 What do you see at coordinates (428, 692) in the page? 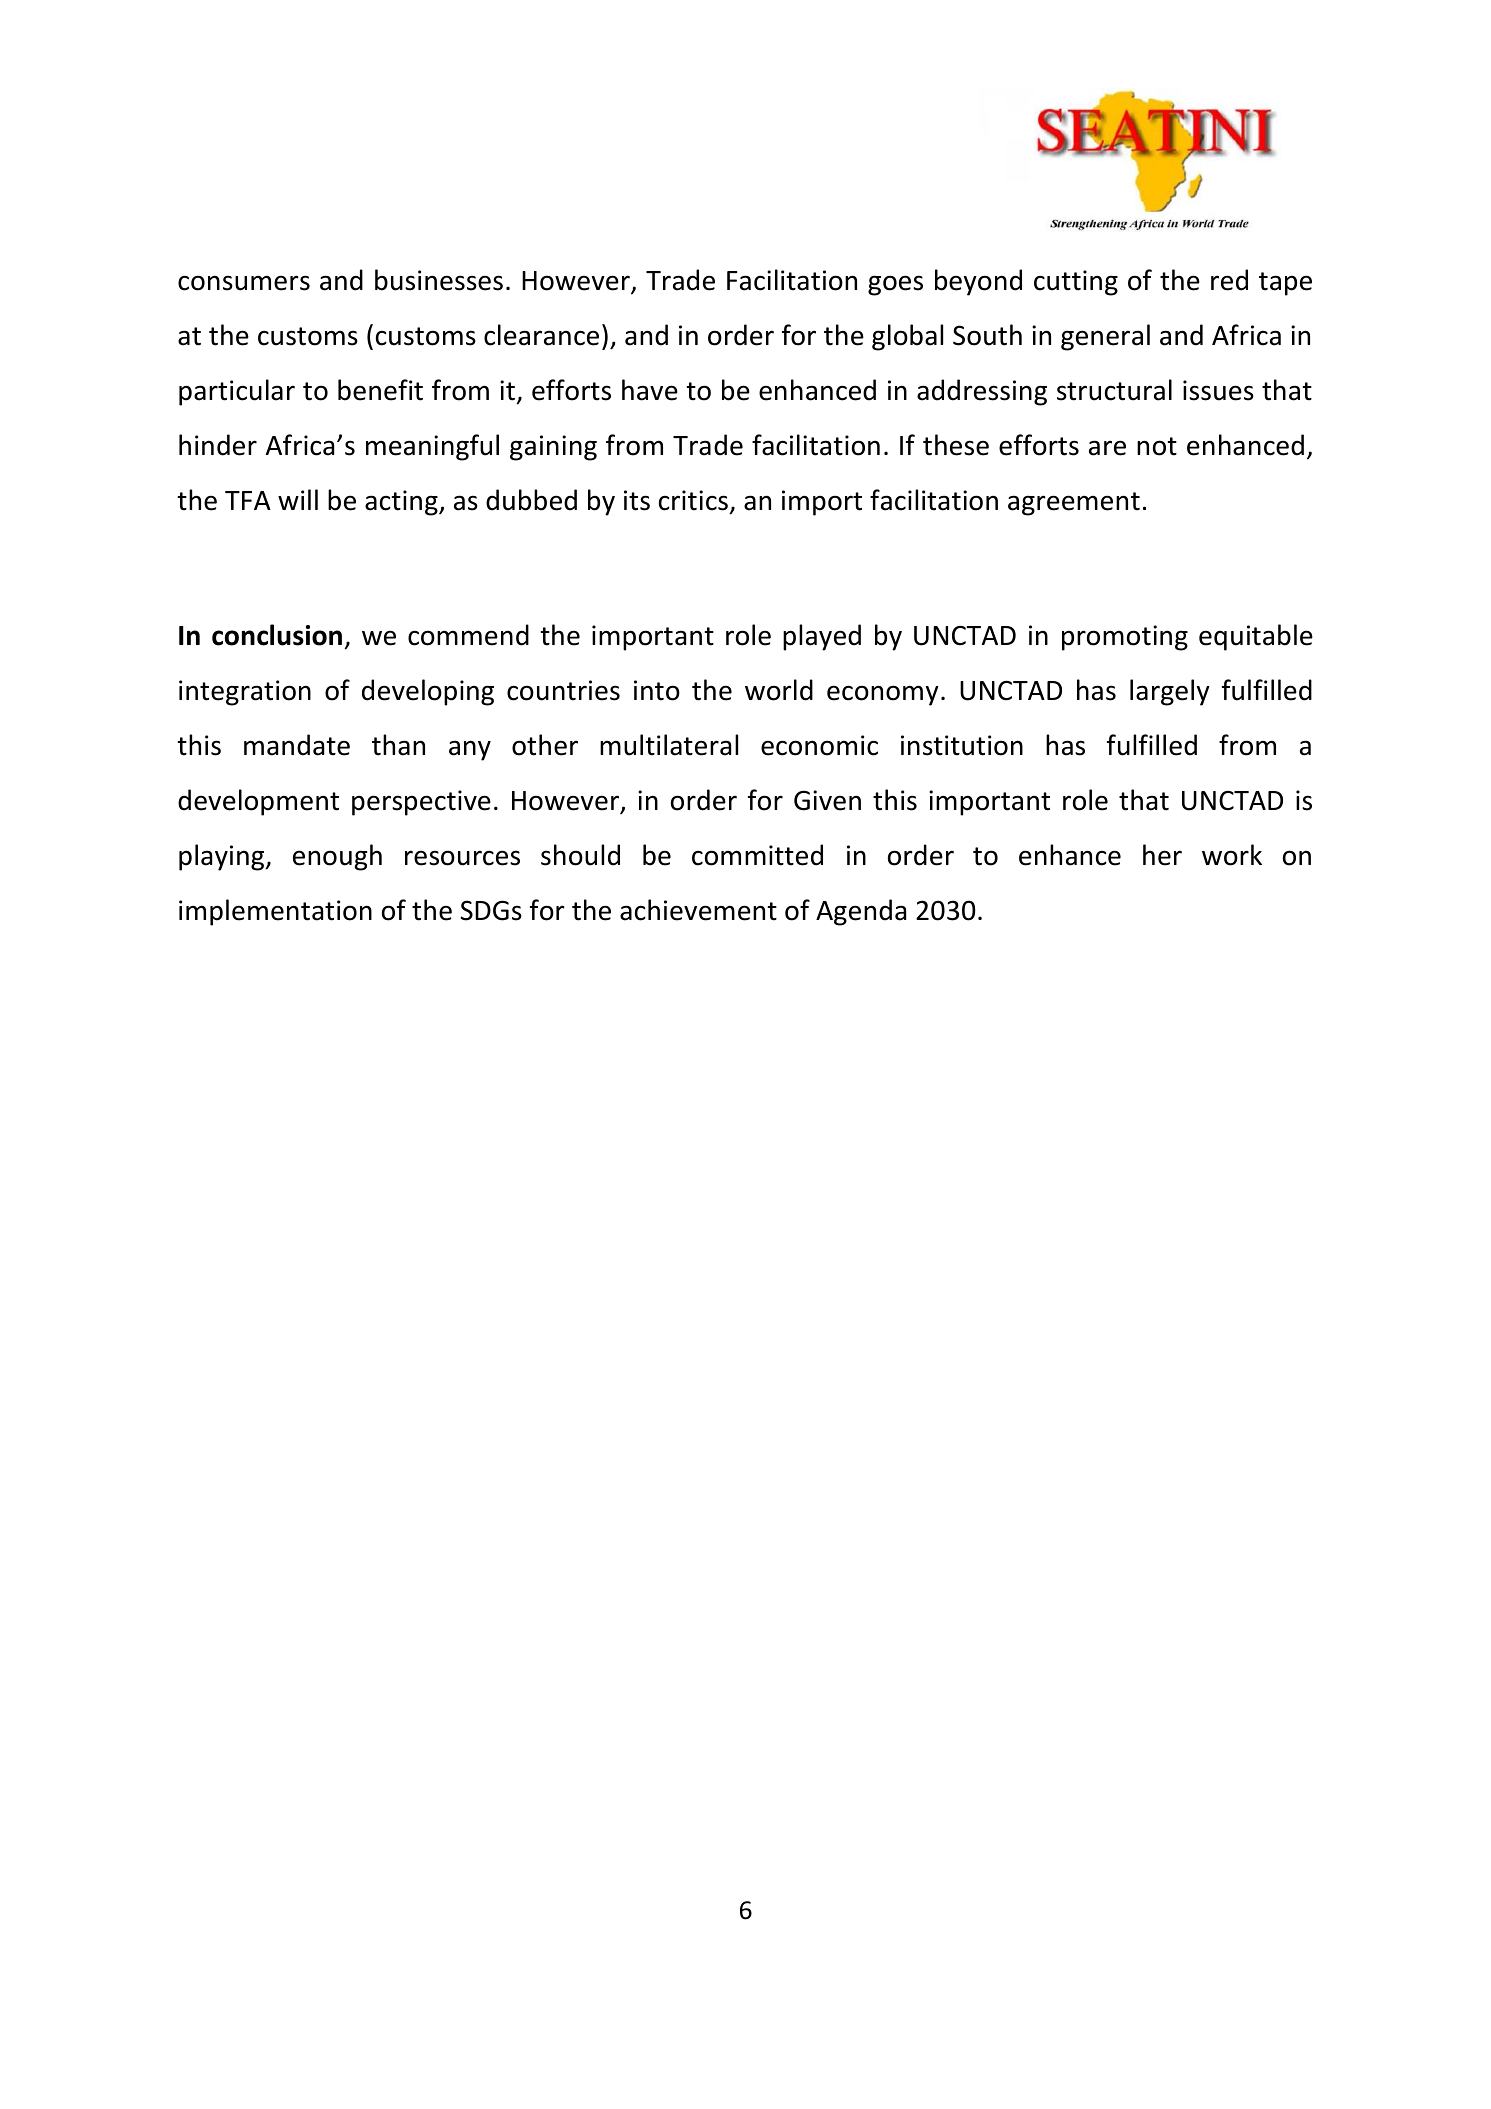
I see `developing` at bounding box center [428, 692].
